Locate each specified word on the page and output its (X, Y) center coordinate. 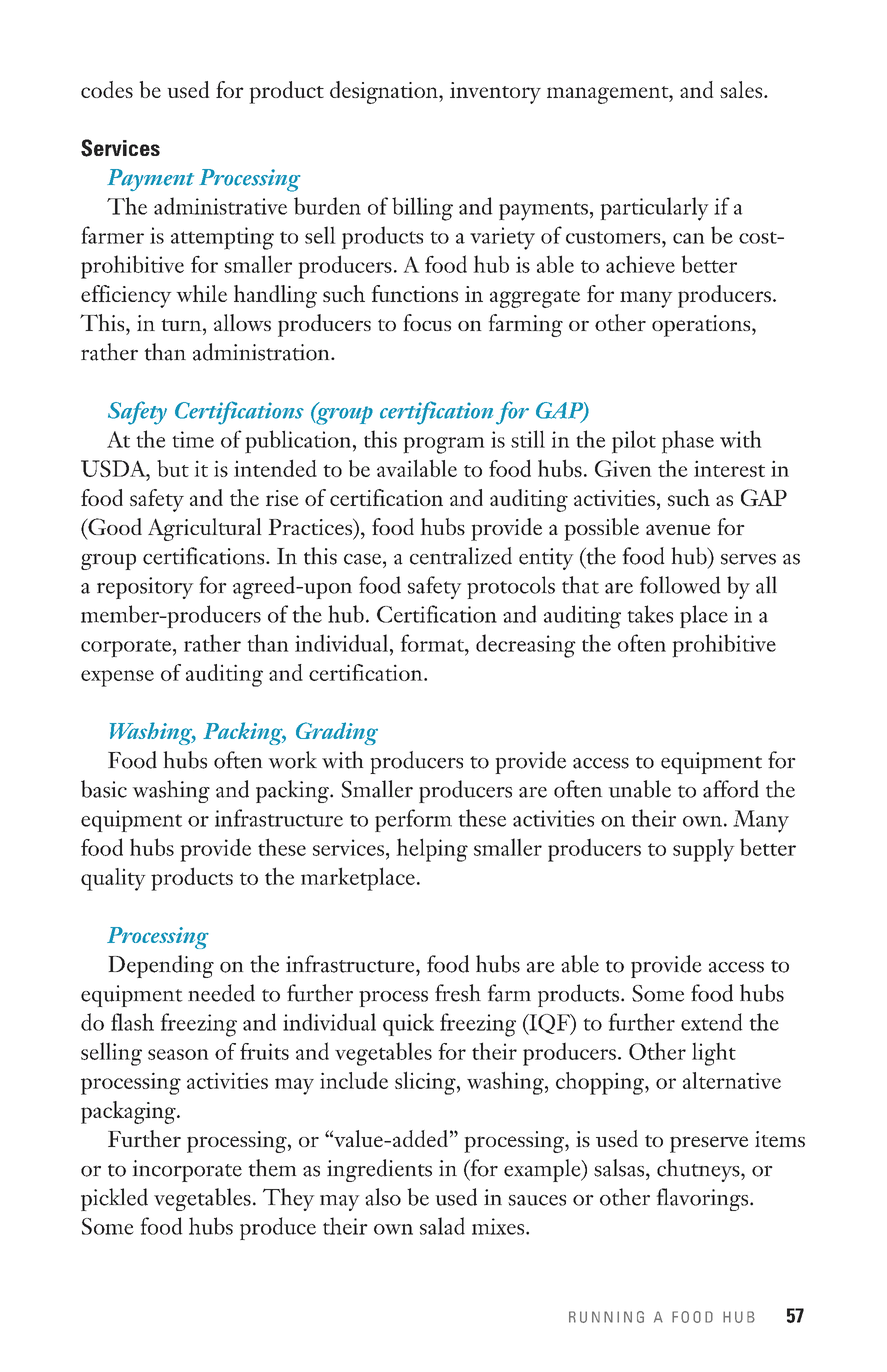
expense (117, 678)
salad (442, 1226)
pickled (114, 1199)
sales (742, 89)
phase (688, 442)
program (444, 445)
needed (221, 993)
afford (731, 789)
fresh (458, 993)
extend (712, 1022)
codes (107, 89)
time (193, 439)
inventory (495, 93)
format (433, 643)
